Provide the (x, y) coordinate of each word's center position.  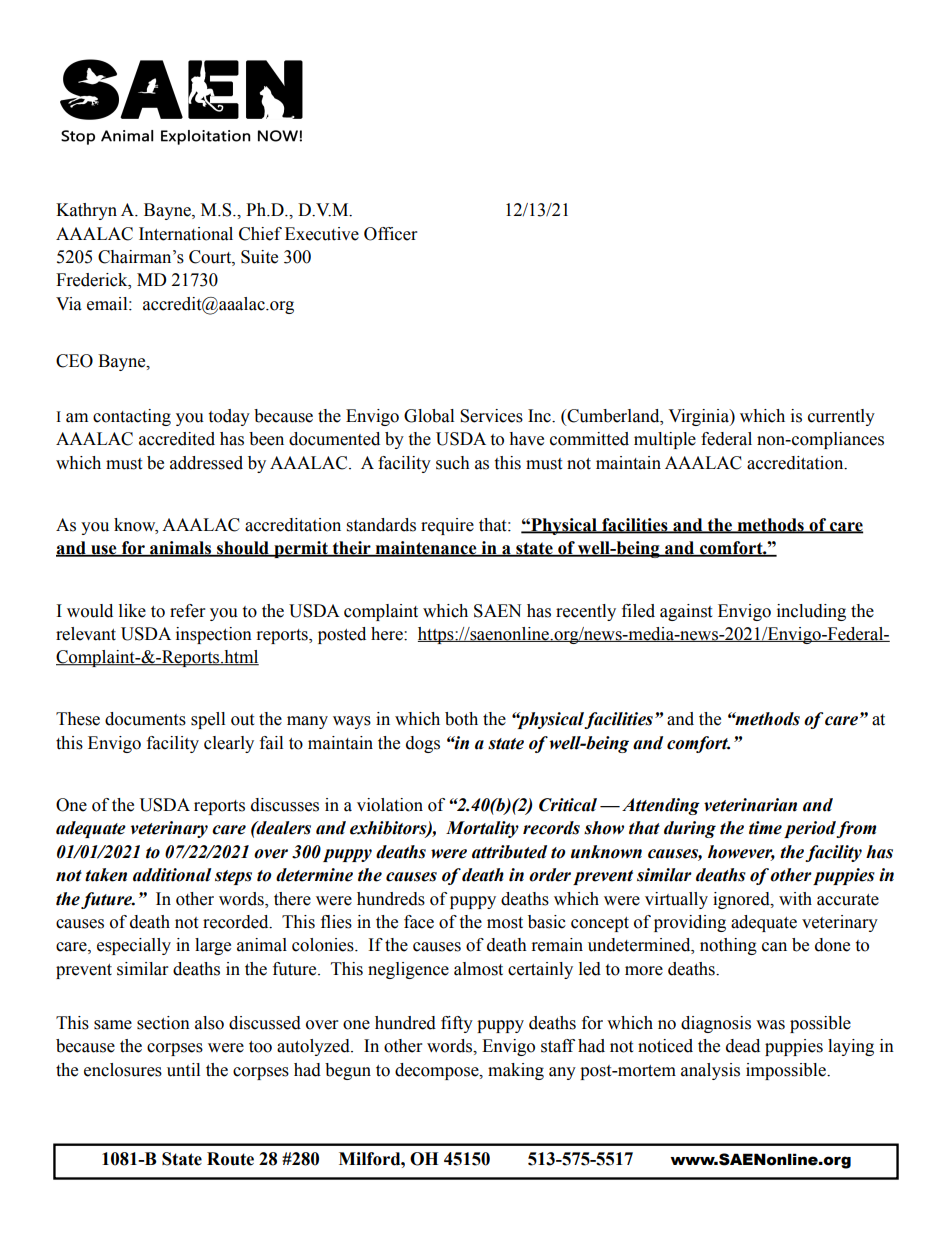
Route (230, 1159)
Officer (390, 234)
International (186, 234)
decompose (438, 1071)
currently (841, 417)
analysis (710, 1071)
